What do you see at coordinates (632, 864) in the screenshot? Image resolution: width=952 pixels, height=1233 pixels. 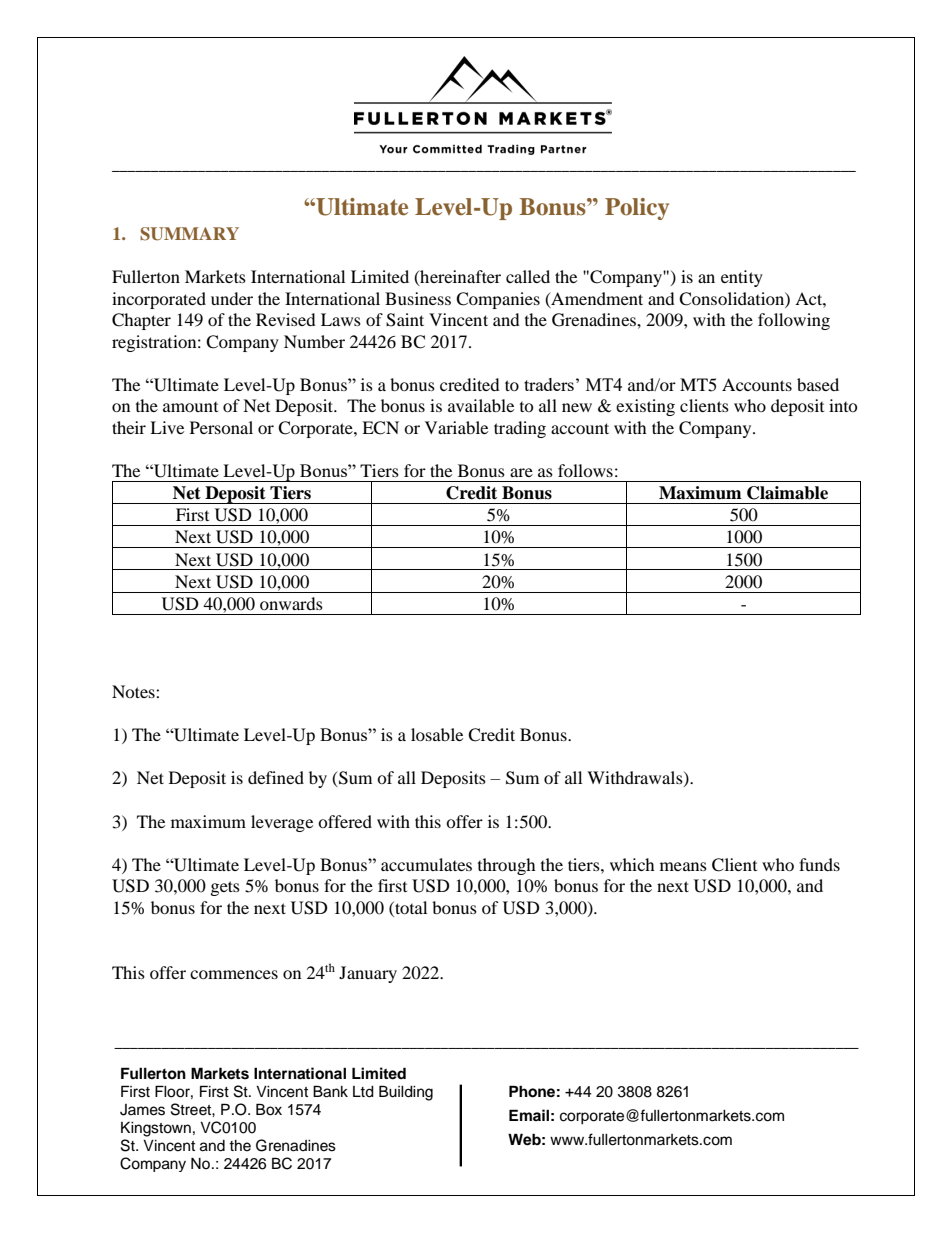 I see `which` at bounding box center [632, 864].
